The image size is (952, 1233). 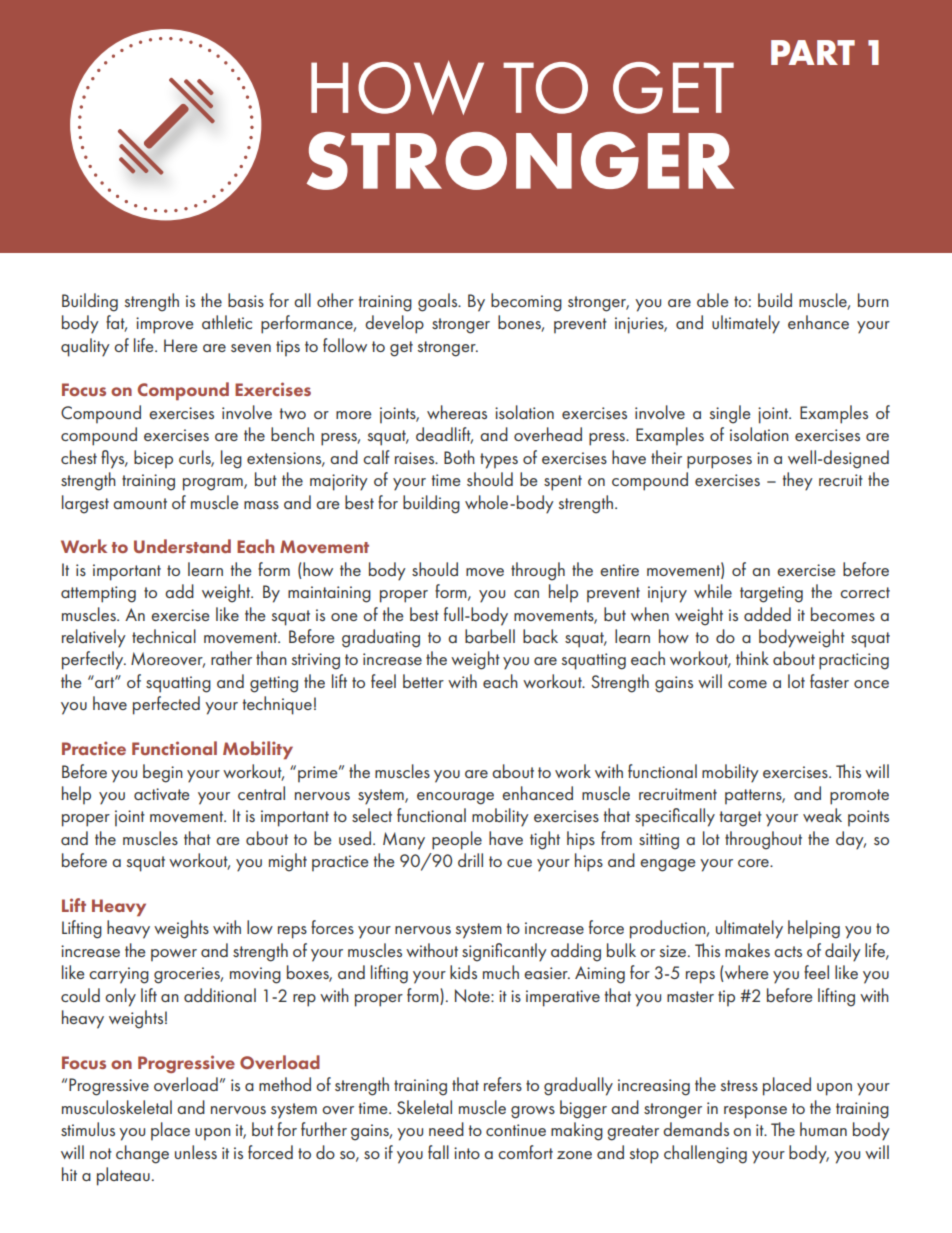 I want to click on change, so click(x=142, y=1154).
